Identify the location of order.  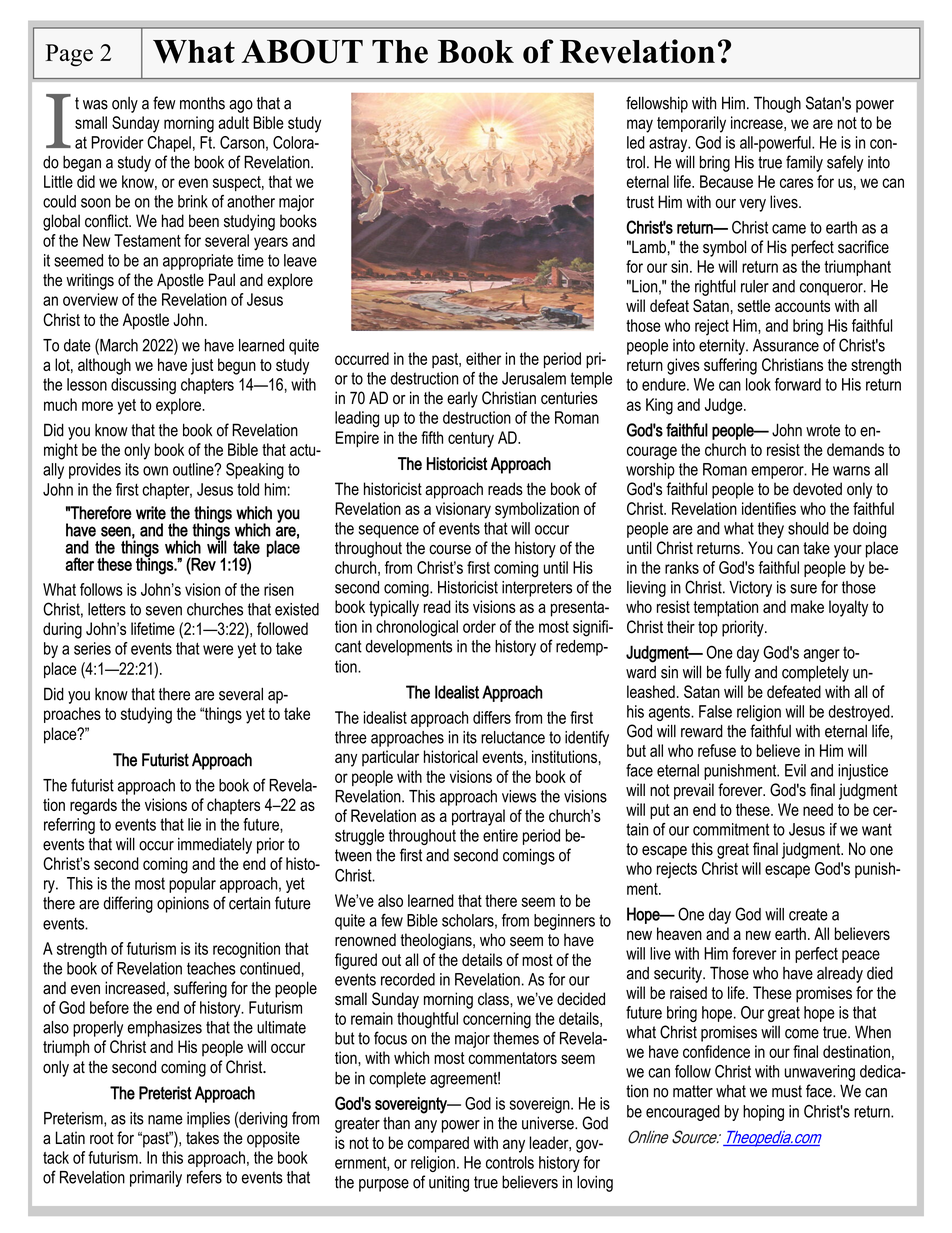
(479, 626).
